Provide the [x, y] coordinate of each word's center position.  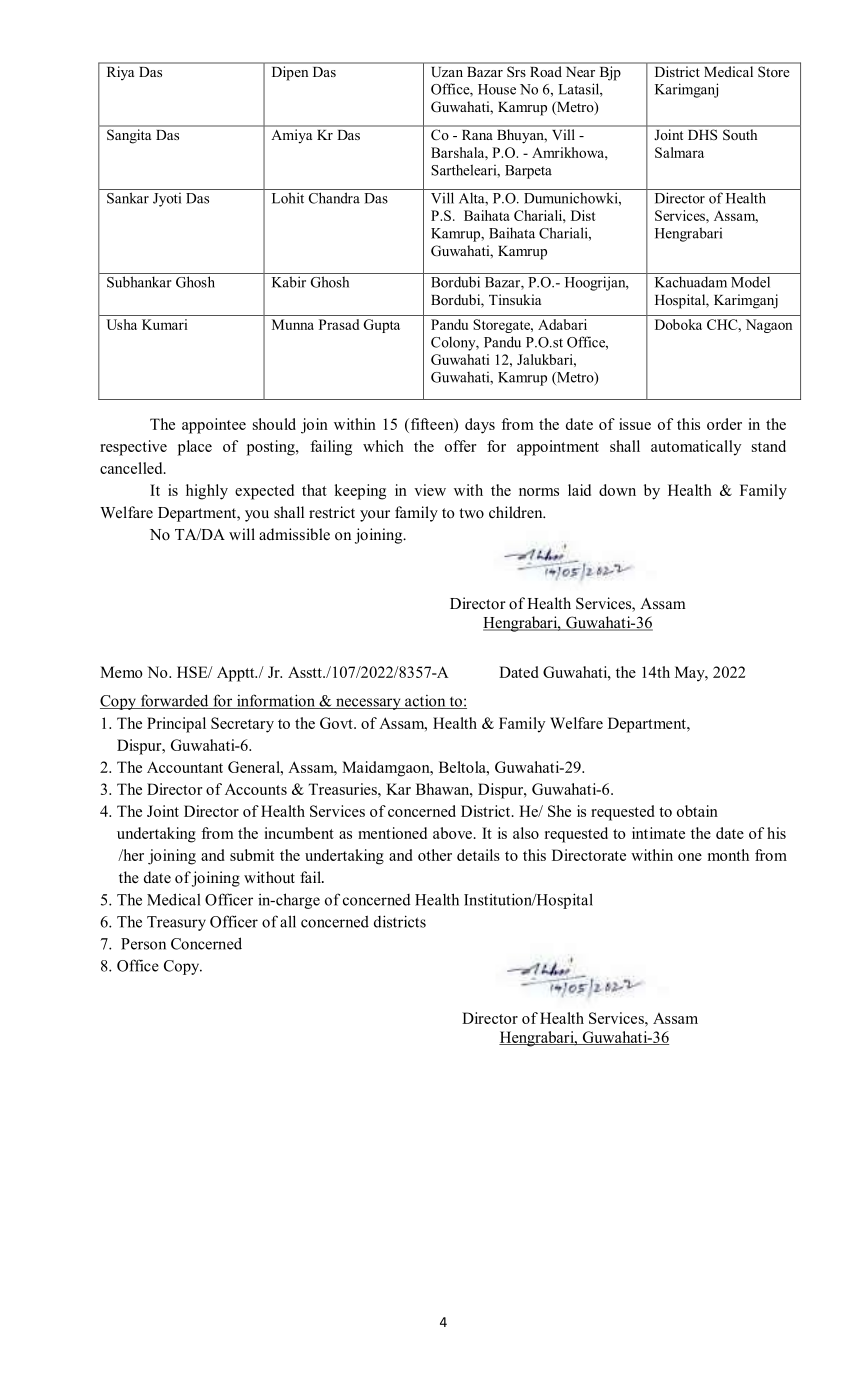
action [425, 702]
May [691, 674]
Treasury [176, 923]
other [435, 855]
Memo [121, 672]
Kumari [164, 324]
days [480, 426]
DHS [702, 135]
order [724, 424]
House [497, 89]
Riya [120, 73]
